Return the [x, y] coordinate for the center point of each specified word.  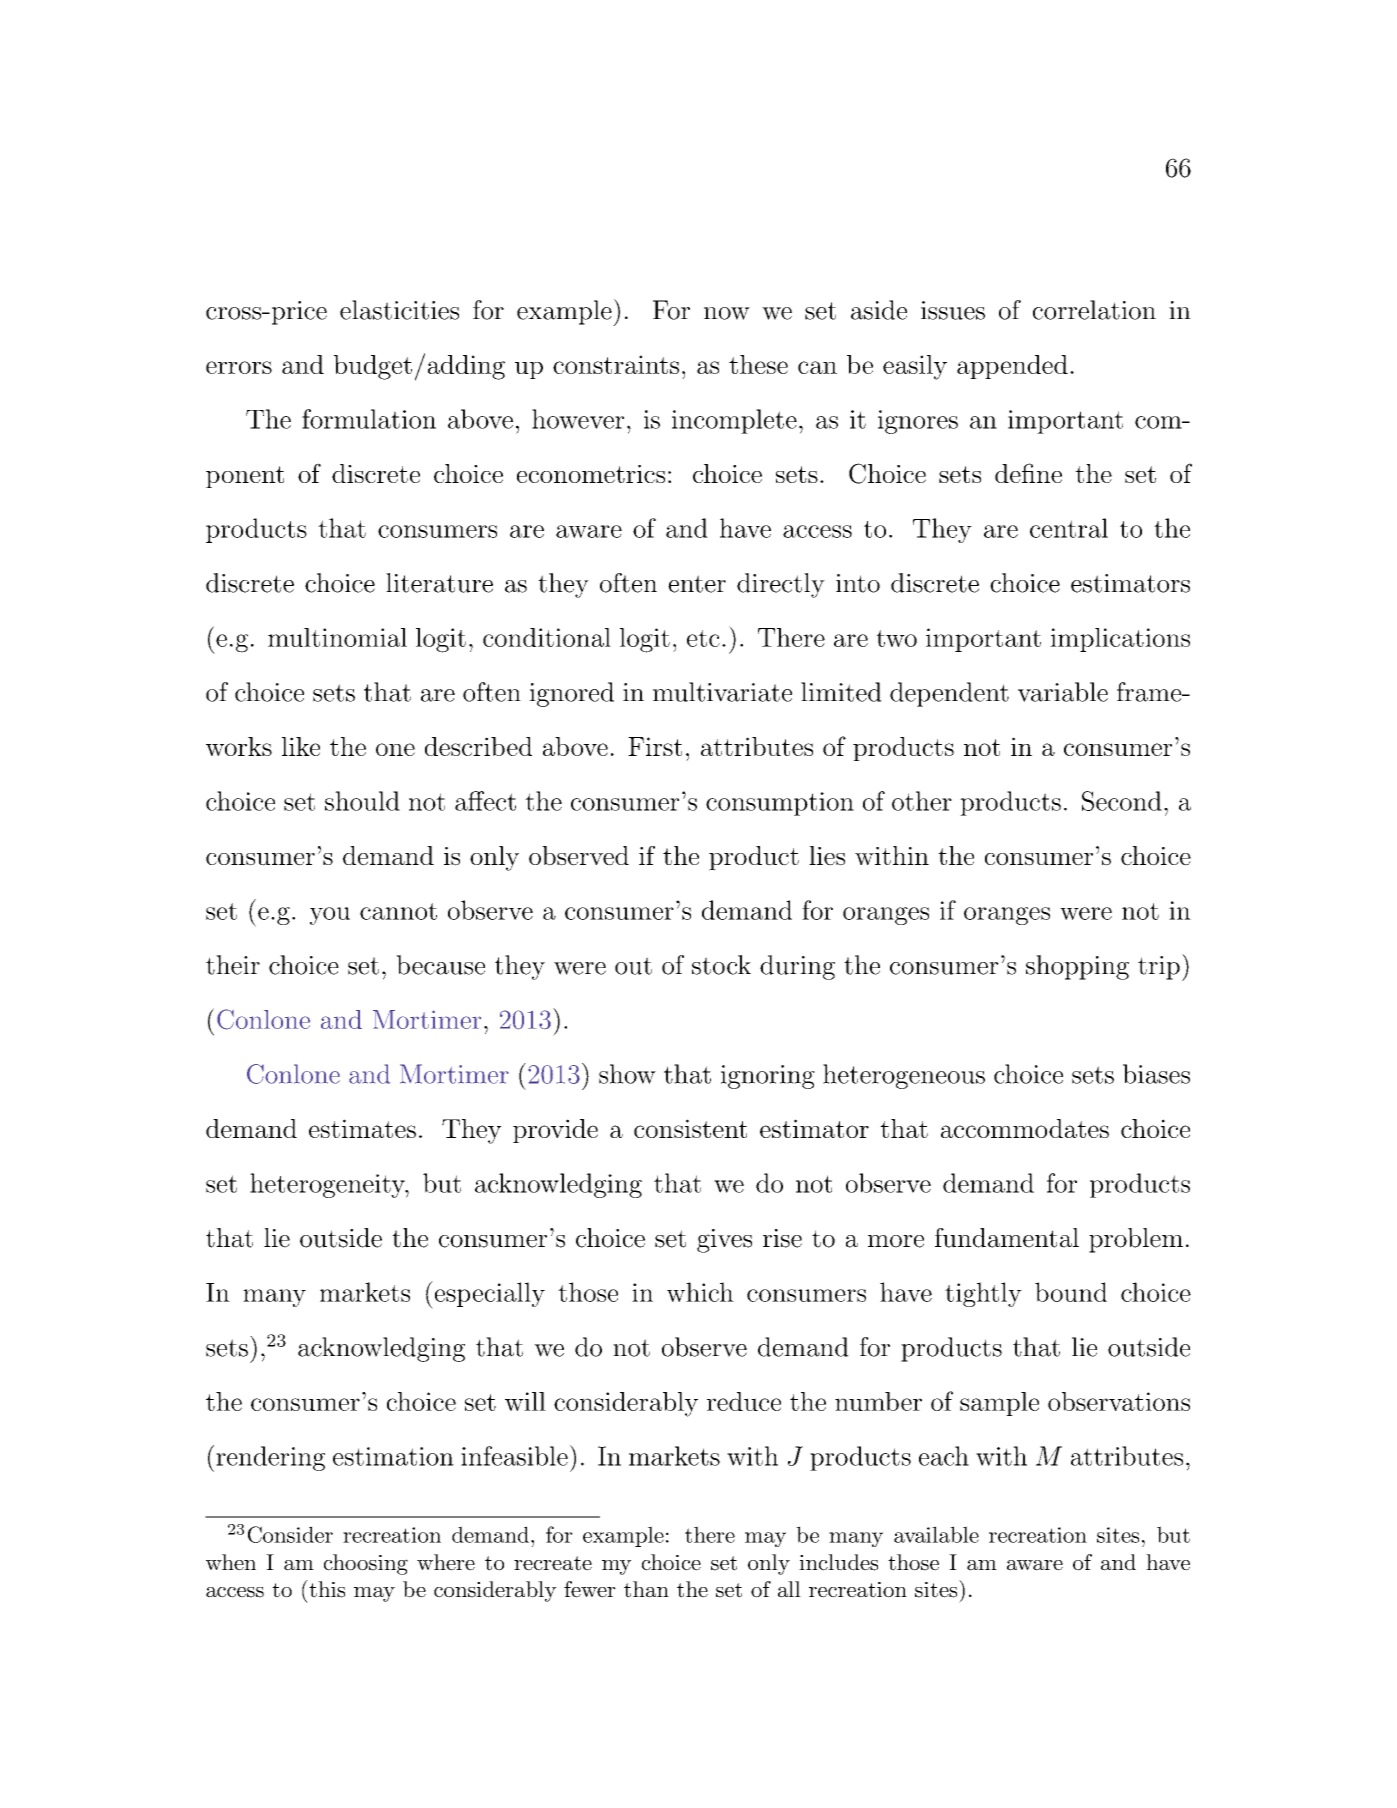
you [330, 916]
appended [1012, 367]
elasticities [399, 310]
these [758, 364]
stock [721, 965]
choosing [366, 1564]
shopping [1077, 967]
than [646, 1589]
